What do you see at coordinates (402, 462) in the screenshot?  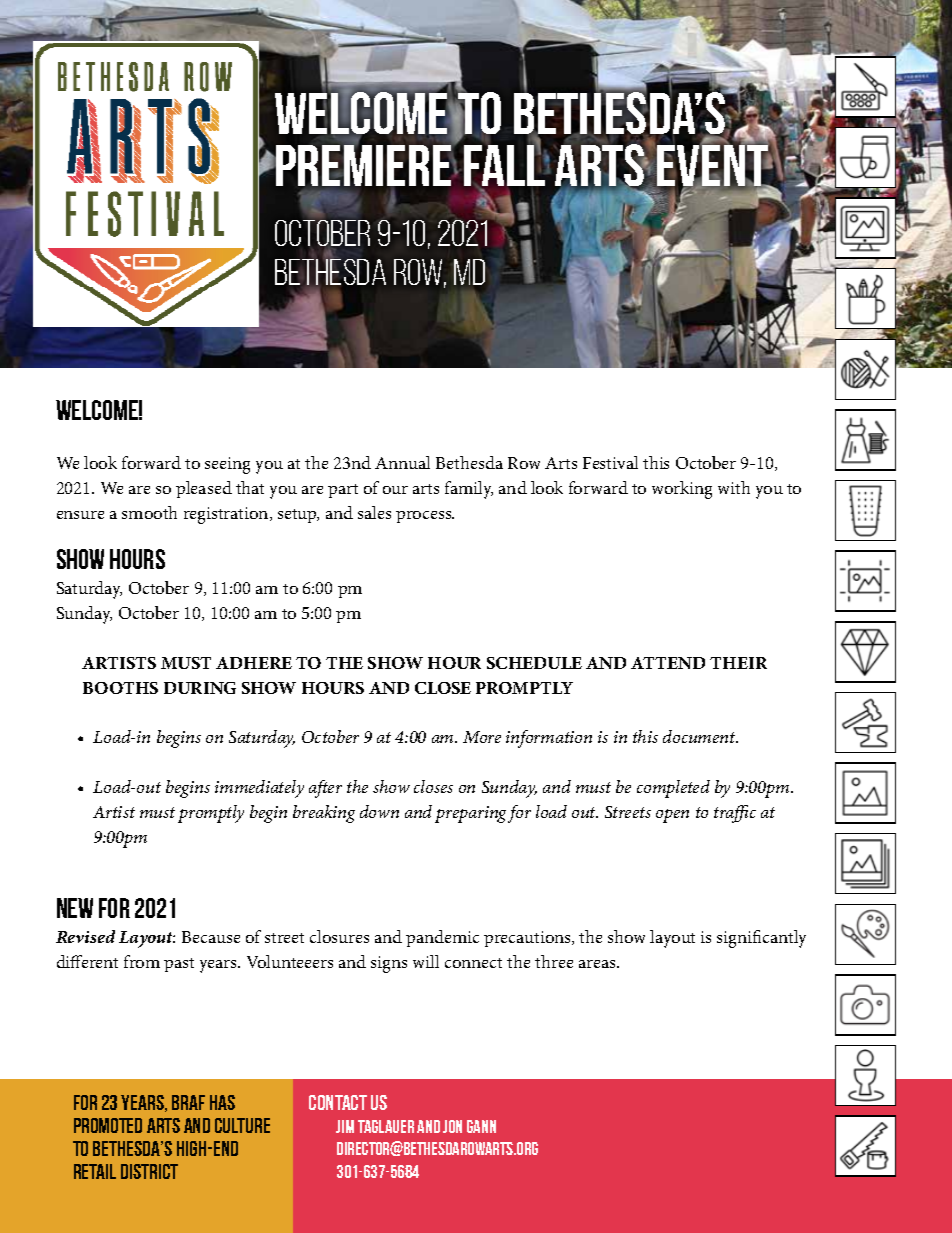 I see `Annual` at bounding box center [402, 462].
